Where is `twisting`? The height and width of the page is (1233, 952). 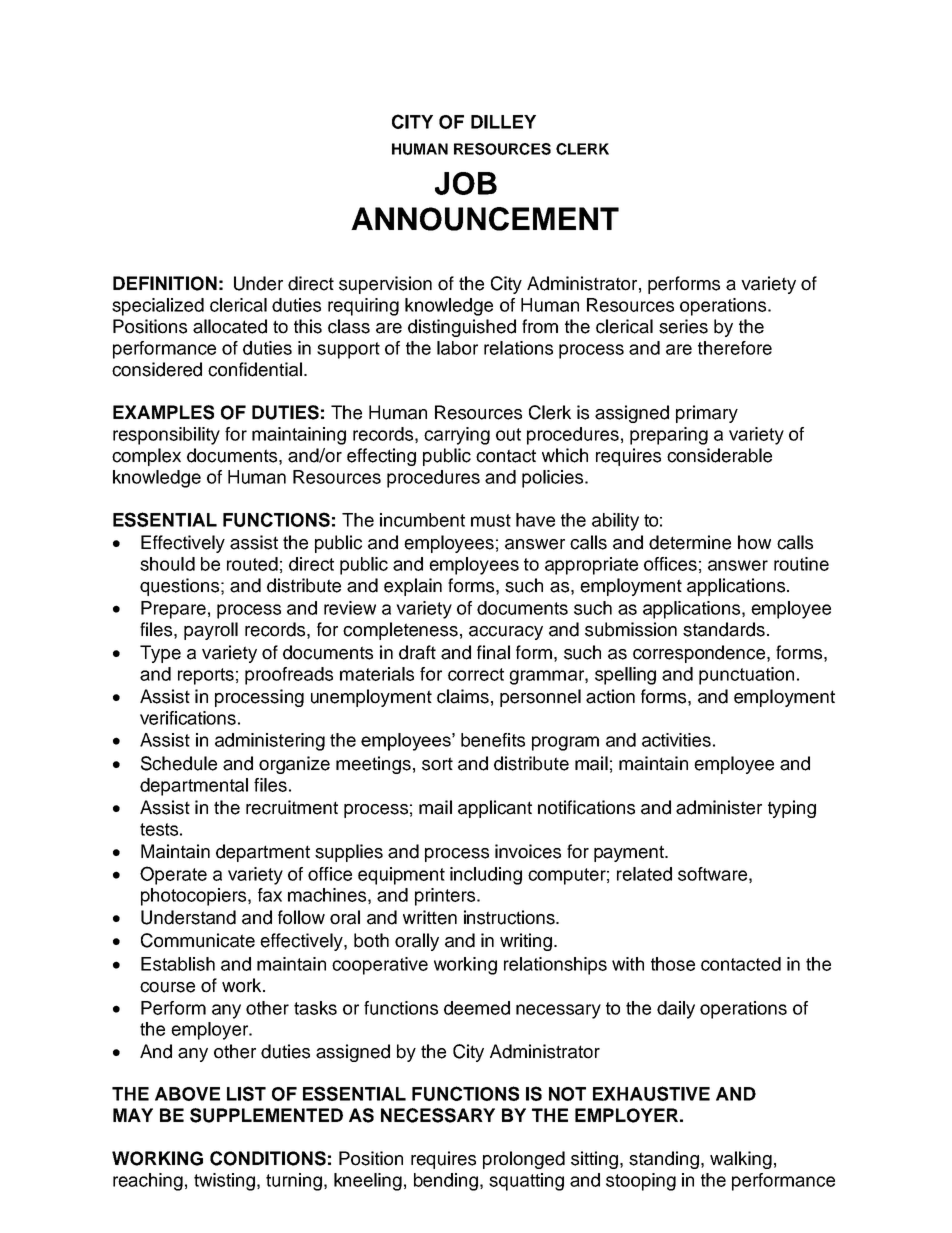
twisting is located at coordinates (224, 1182).
